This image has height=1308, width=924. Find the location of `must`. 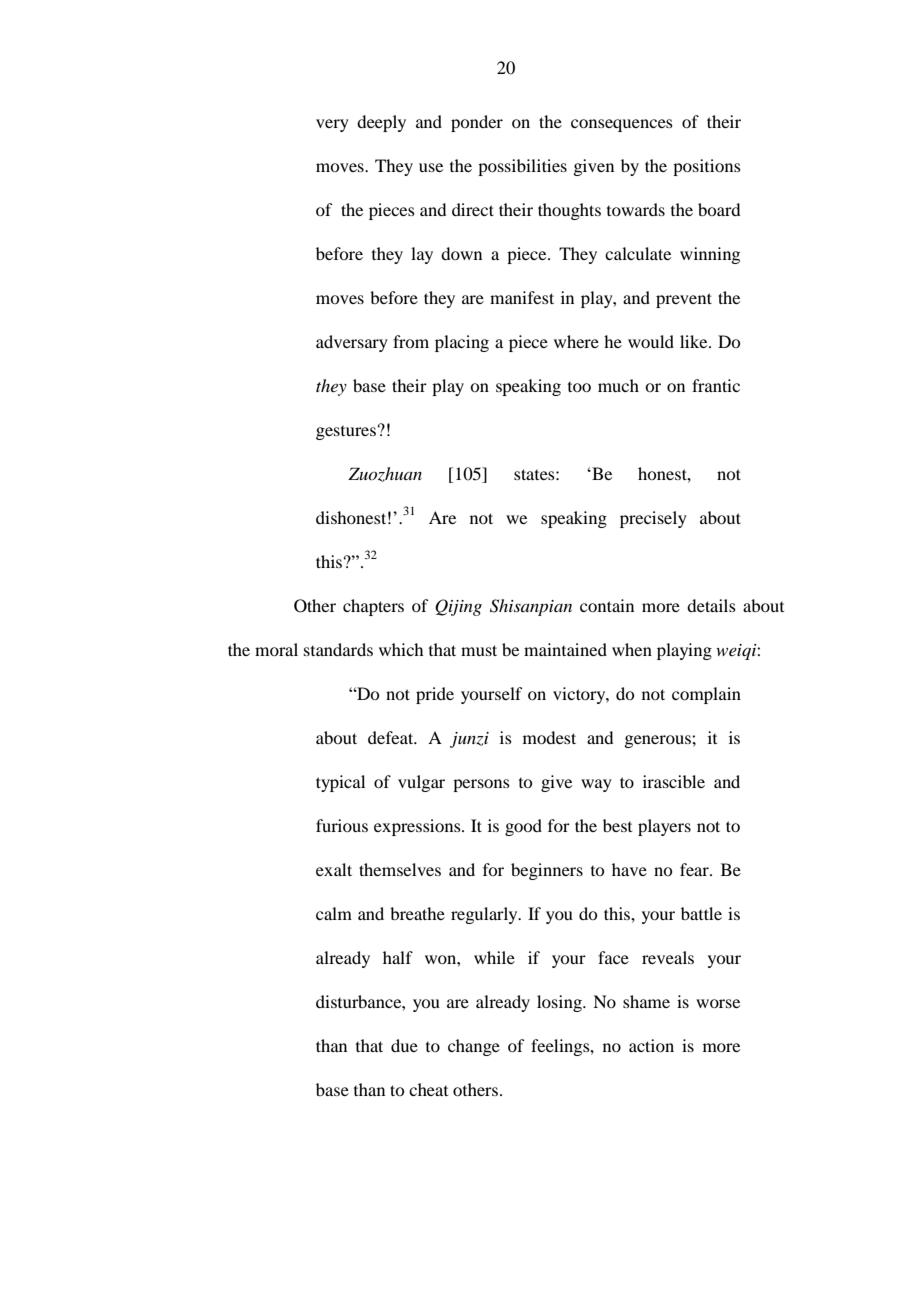

must is located at coordinates (479, 650).
